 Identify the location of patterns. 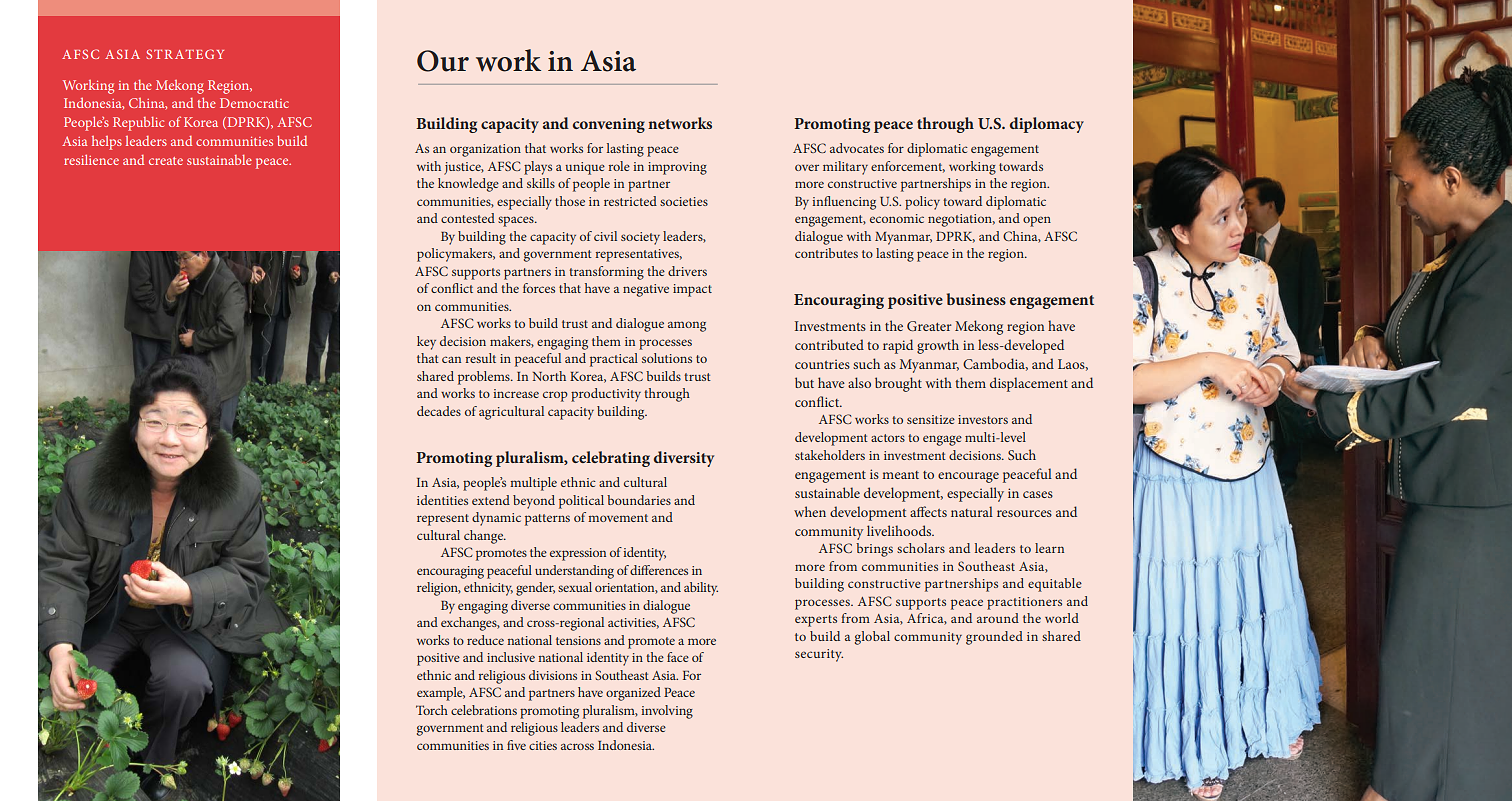
(547, 520).
